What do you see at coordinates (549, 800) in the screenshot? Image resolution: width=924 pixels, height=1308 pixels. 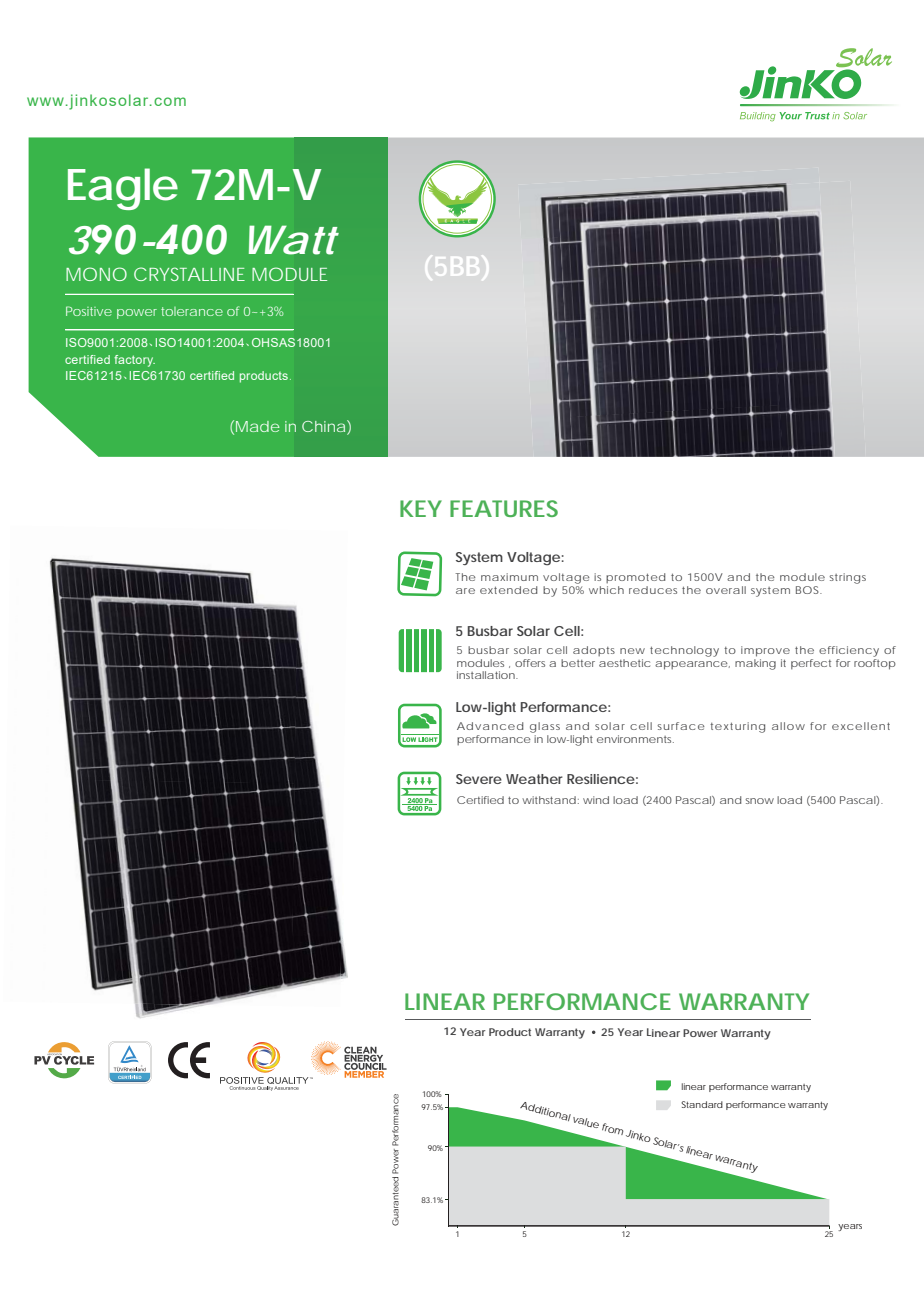 I see `withstand` at bounding box center [549, 800].
